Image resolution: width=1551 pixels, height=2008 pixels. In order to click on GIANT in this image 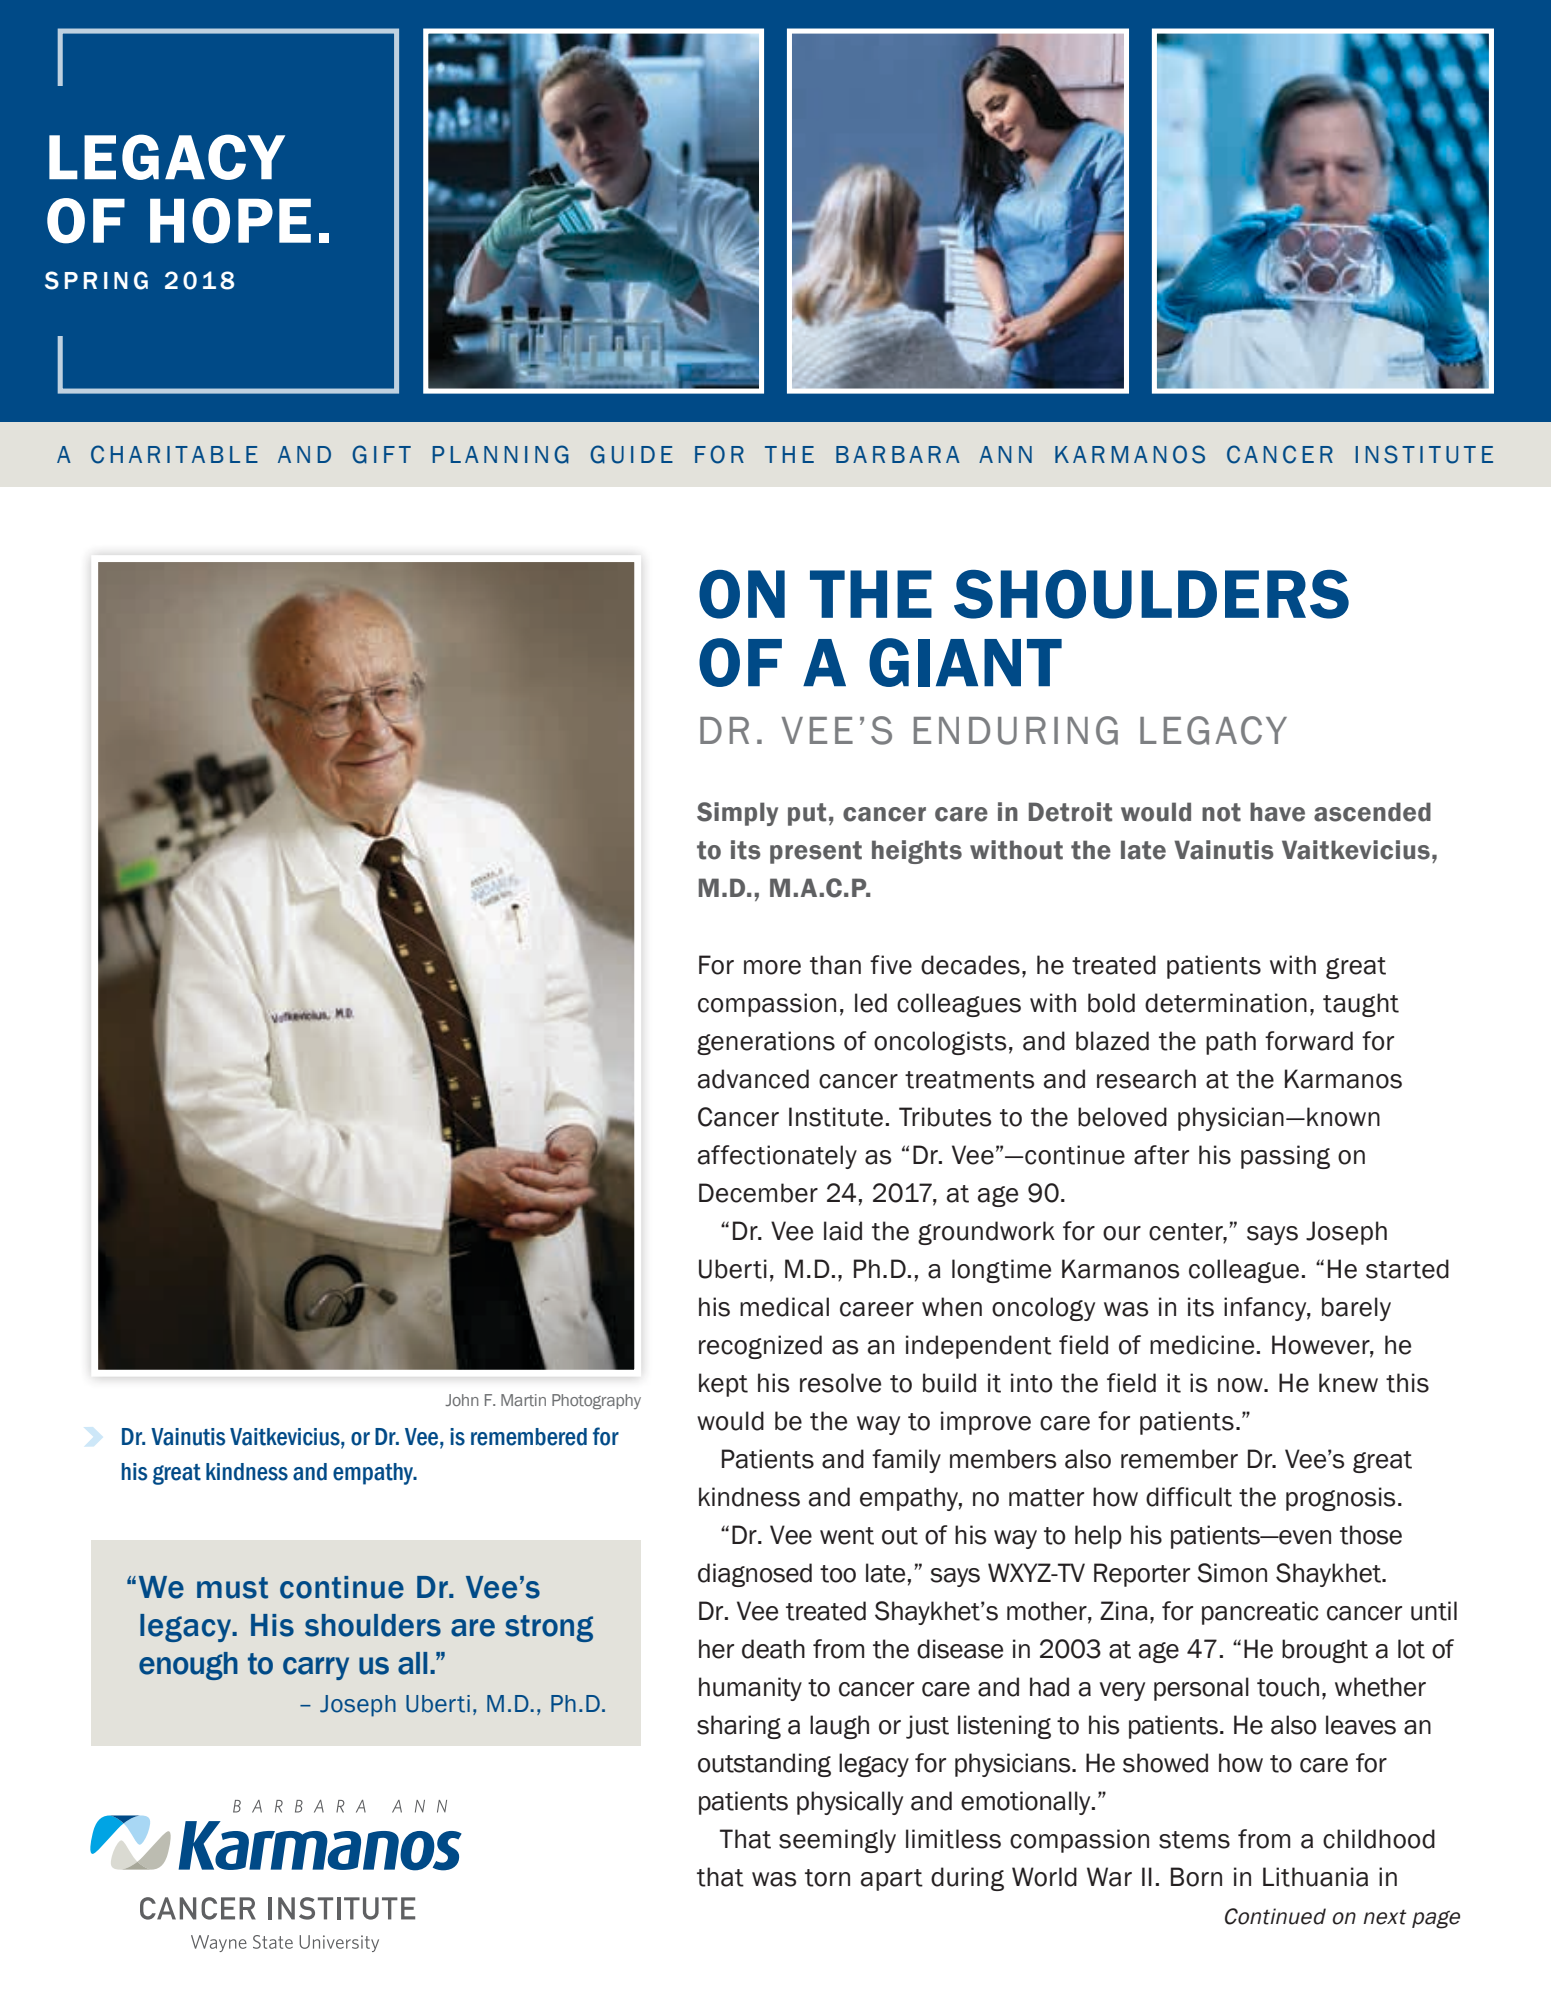, I will do `click(965, 662)`.
